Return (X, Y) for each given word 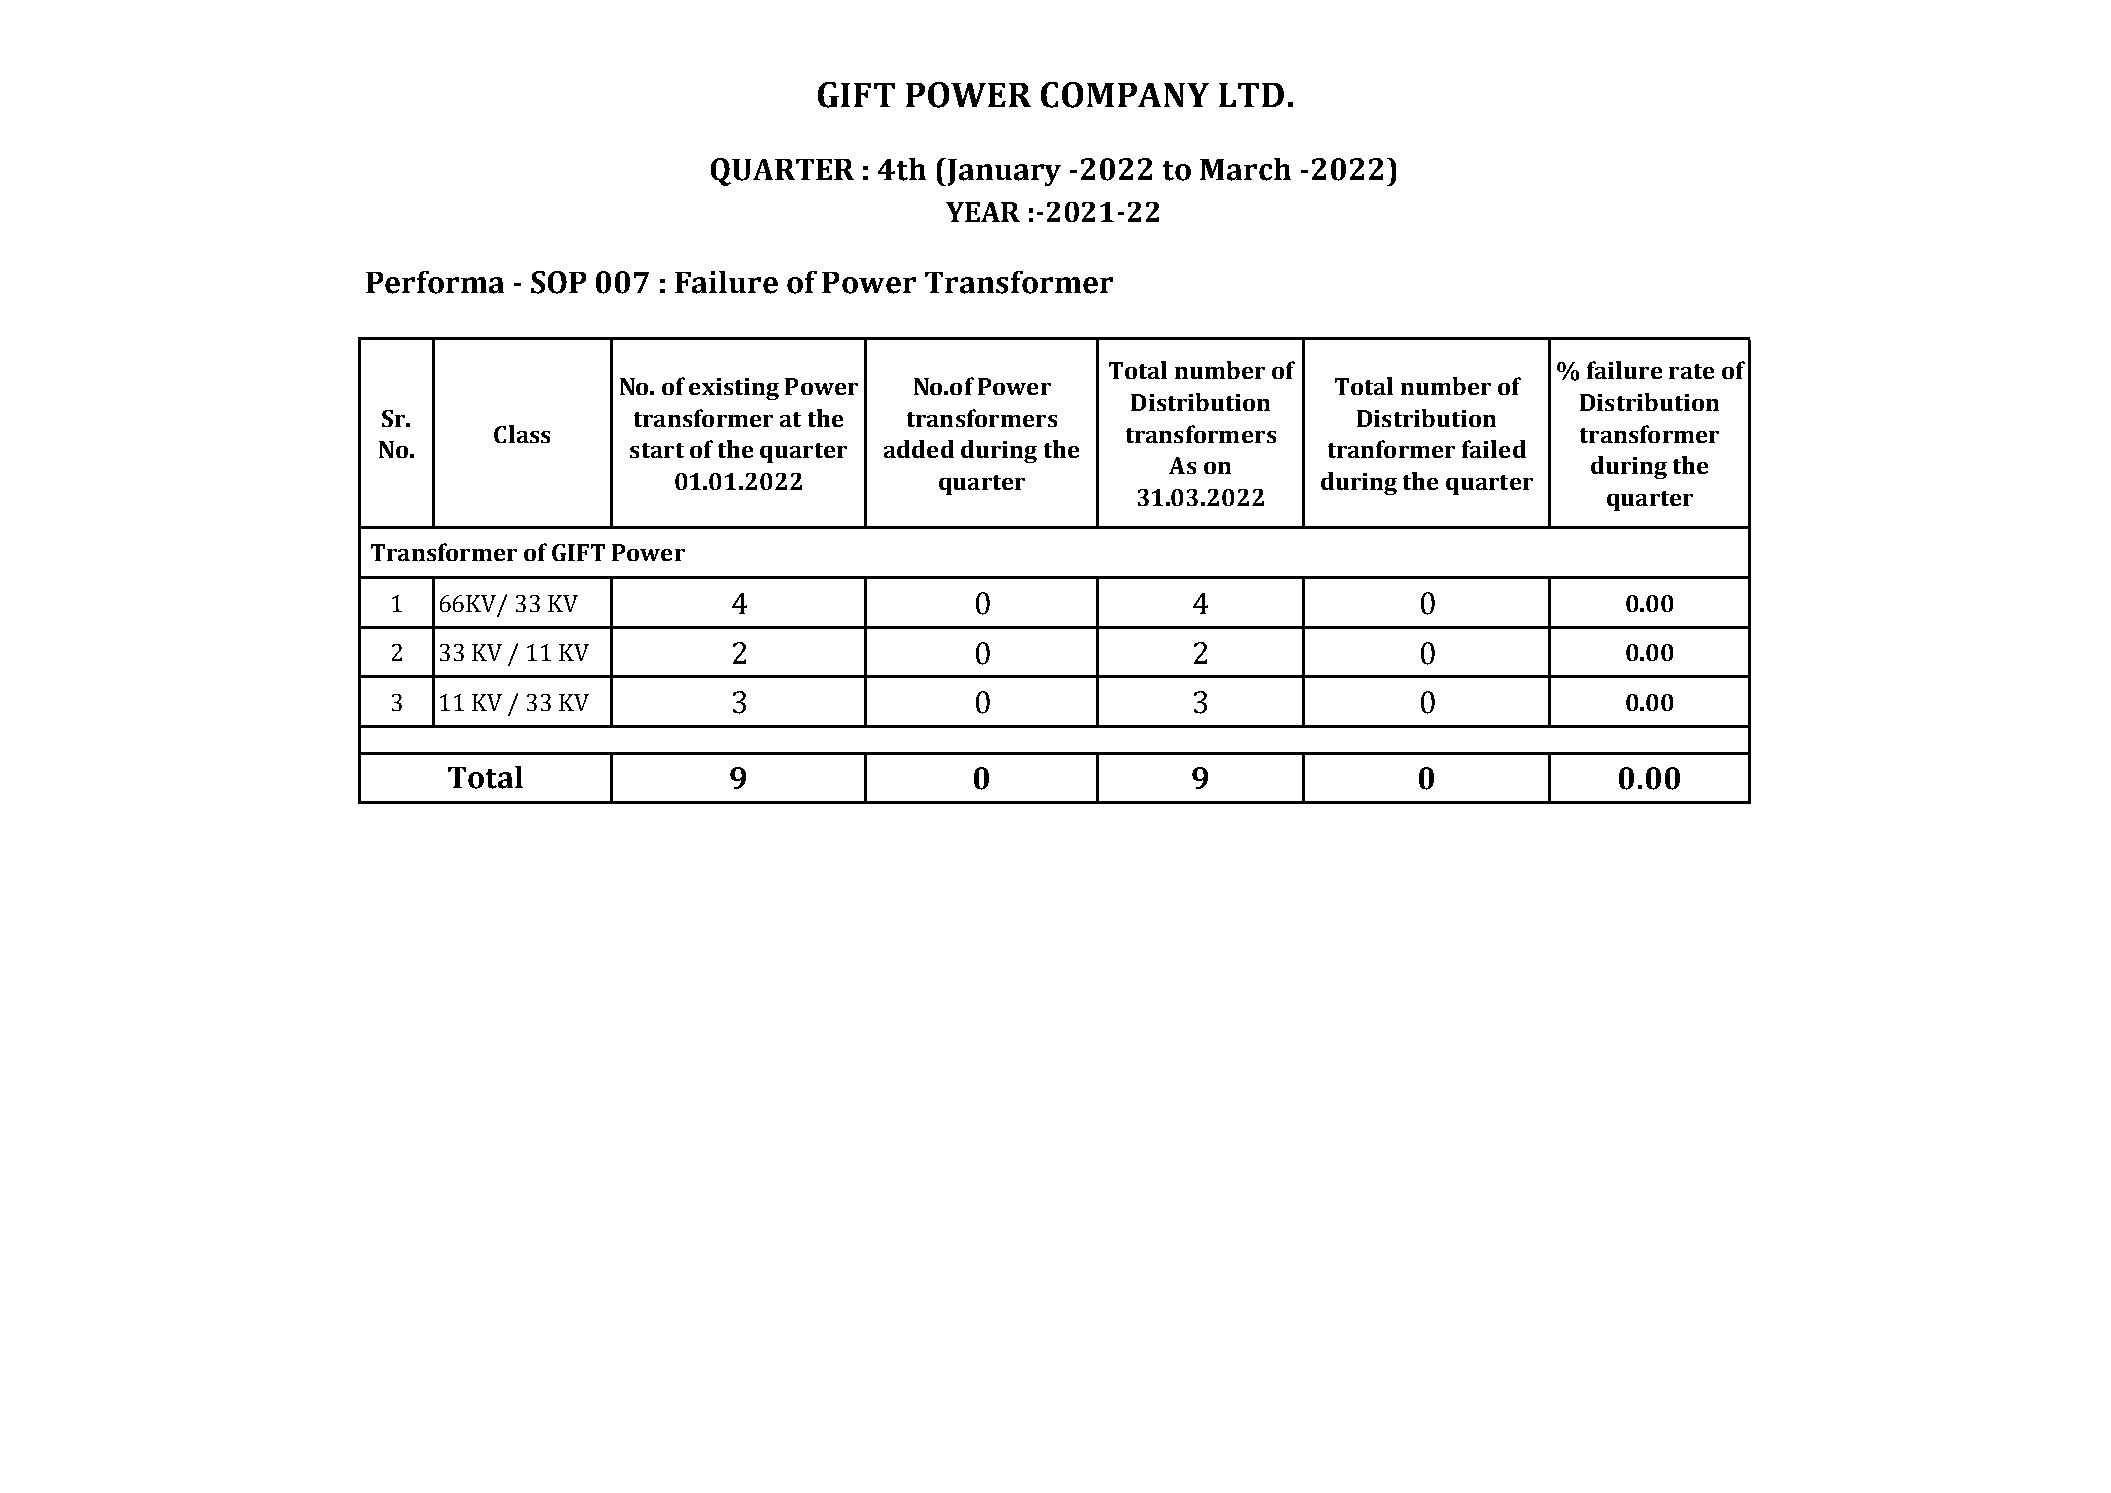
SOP (558, 282)
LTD (1251, 95)
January (1004, 172)
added (919, 449)
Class (522, 434)
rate (1691, 371)
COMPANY (1125, 95)
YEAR (983, 212)
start (657, 450)
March (1245, 169)
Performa (435, 282)
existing (734, 389)
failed (1494, 449)
